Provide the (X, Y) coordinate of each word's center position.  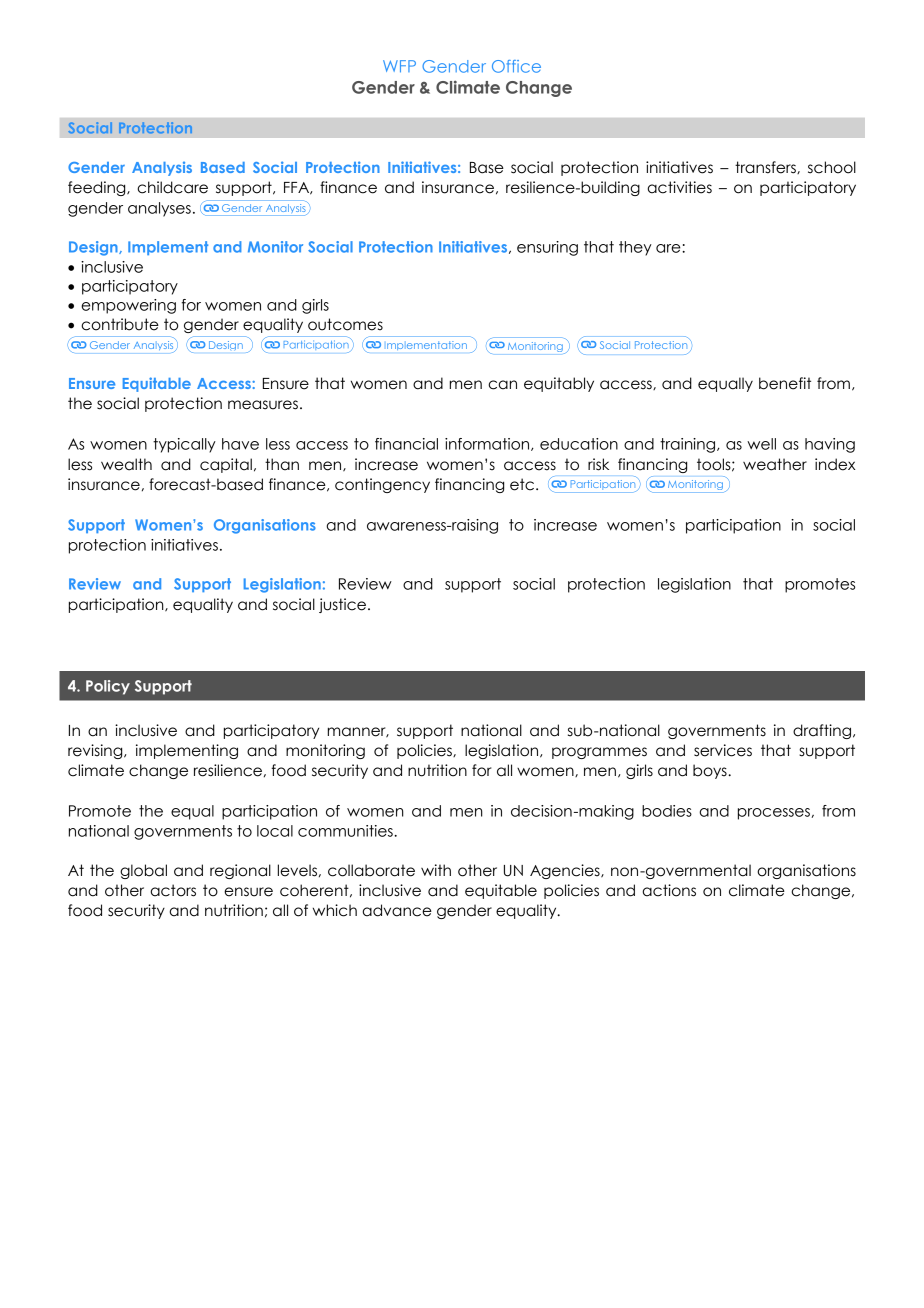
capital (226, 465)
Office (516, 66)
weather (775, 464)
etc (522, 484)
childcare (172, 187)
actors (173, 890)
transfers (766, 167)
